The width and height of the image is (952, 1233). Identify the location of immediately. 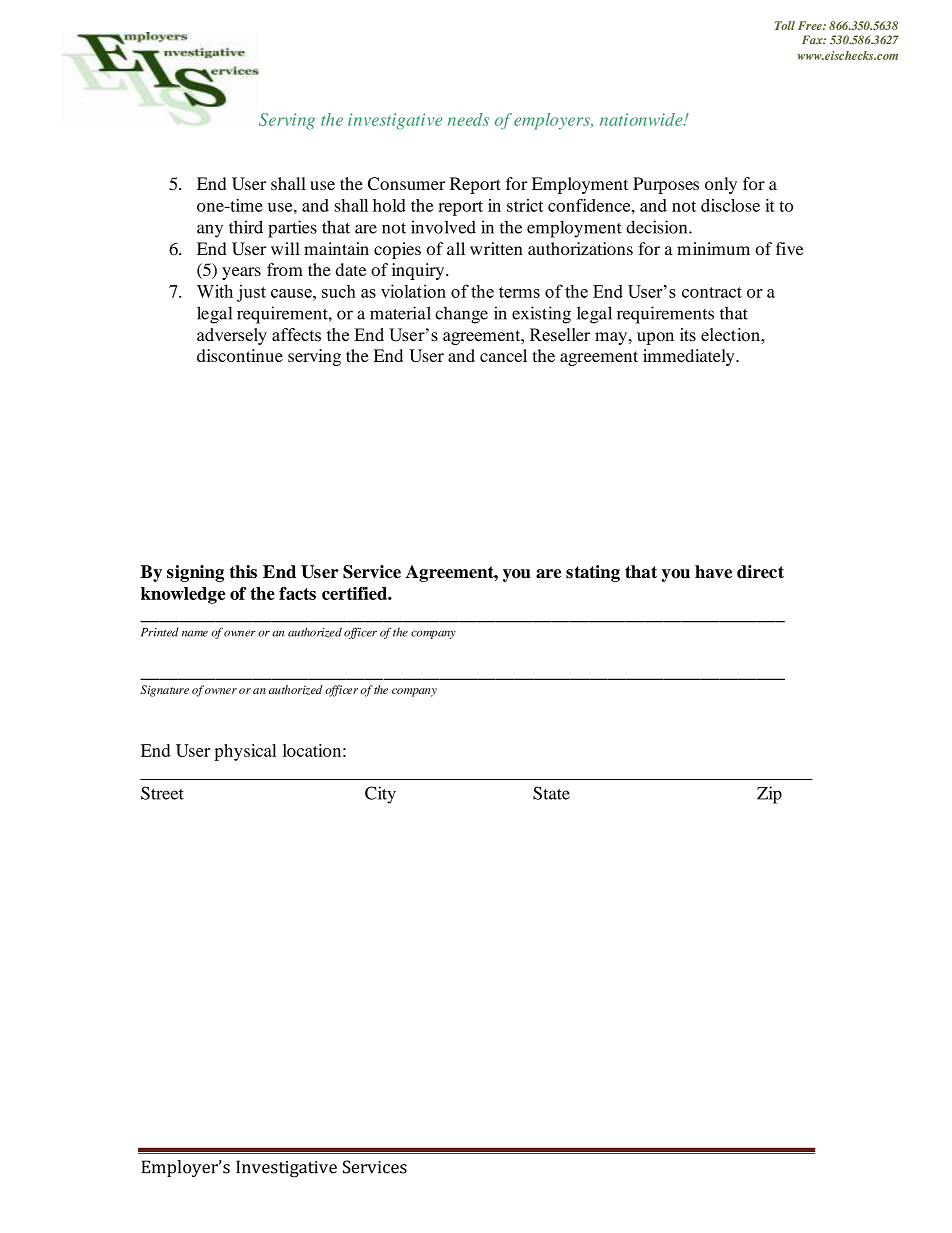
(690, 357).
